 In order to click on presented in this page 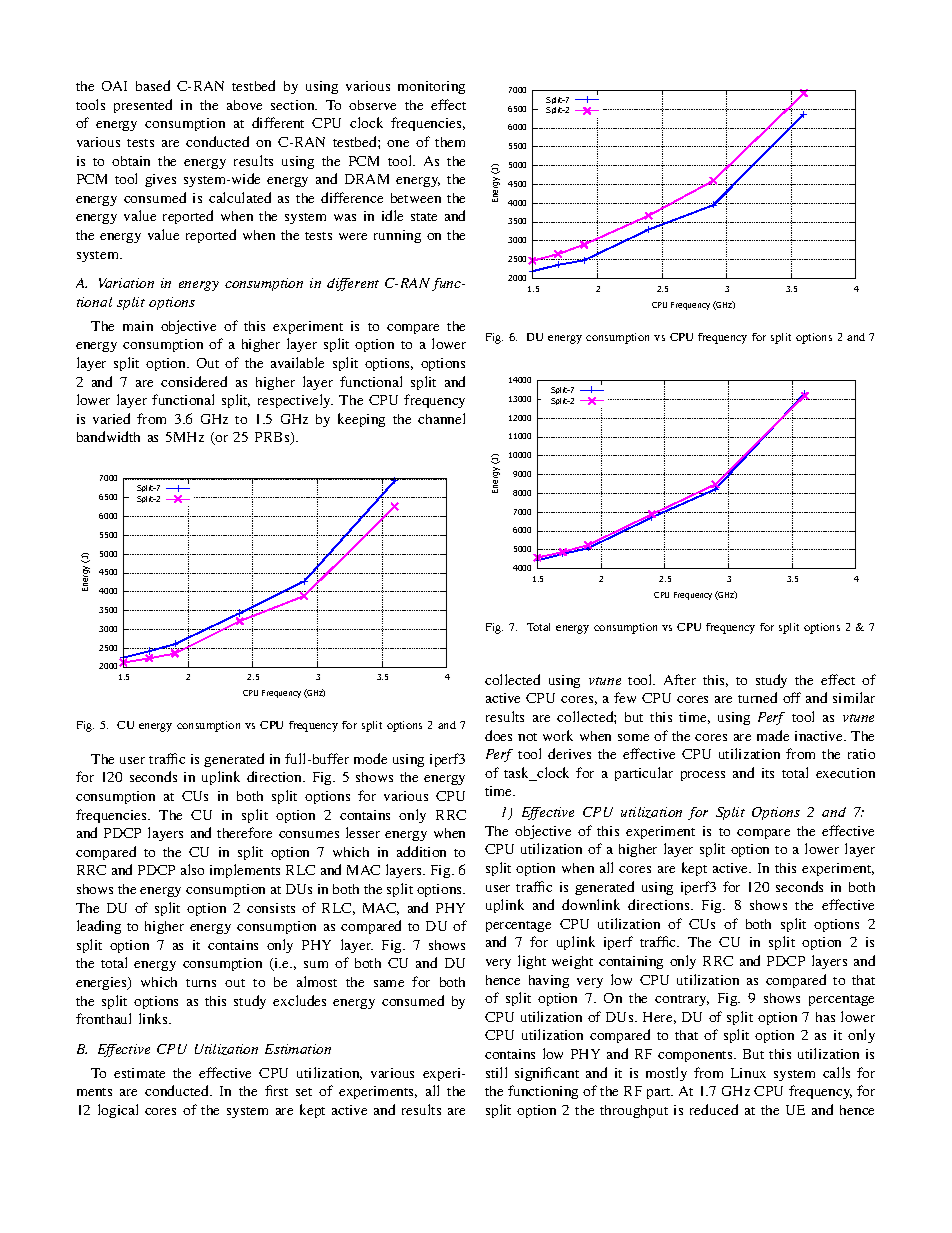, I will do `click(143, 106)`.
